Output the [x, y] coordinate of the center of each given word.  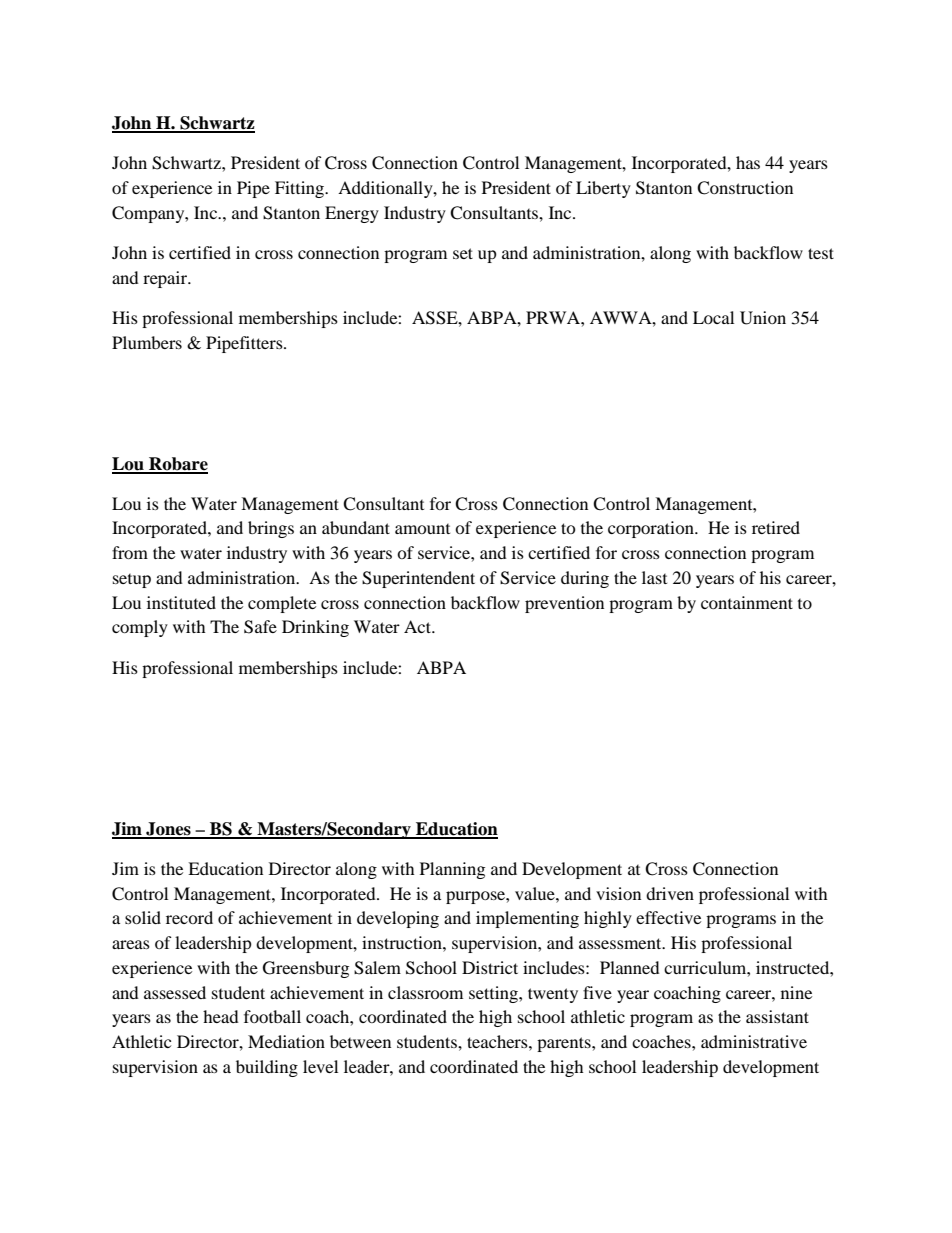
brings [271, 529]
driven [670, 893]
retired [776, 527]
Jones [168, 830]
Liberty [603, 189]
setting [494, 994]
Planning [452, 870]
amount [422, 529]
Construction [745, 188]
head [221, 1016]
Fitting [301, 189]
